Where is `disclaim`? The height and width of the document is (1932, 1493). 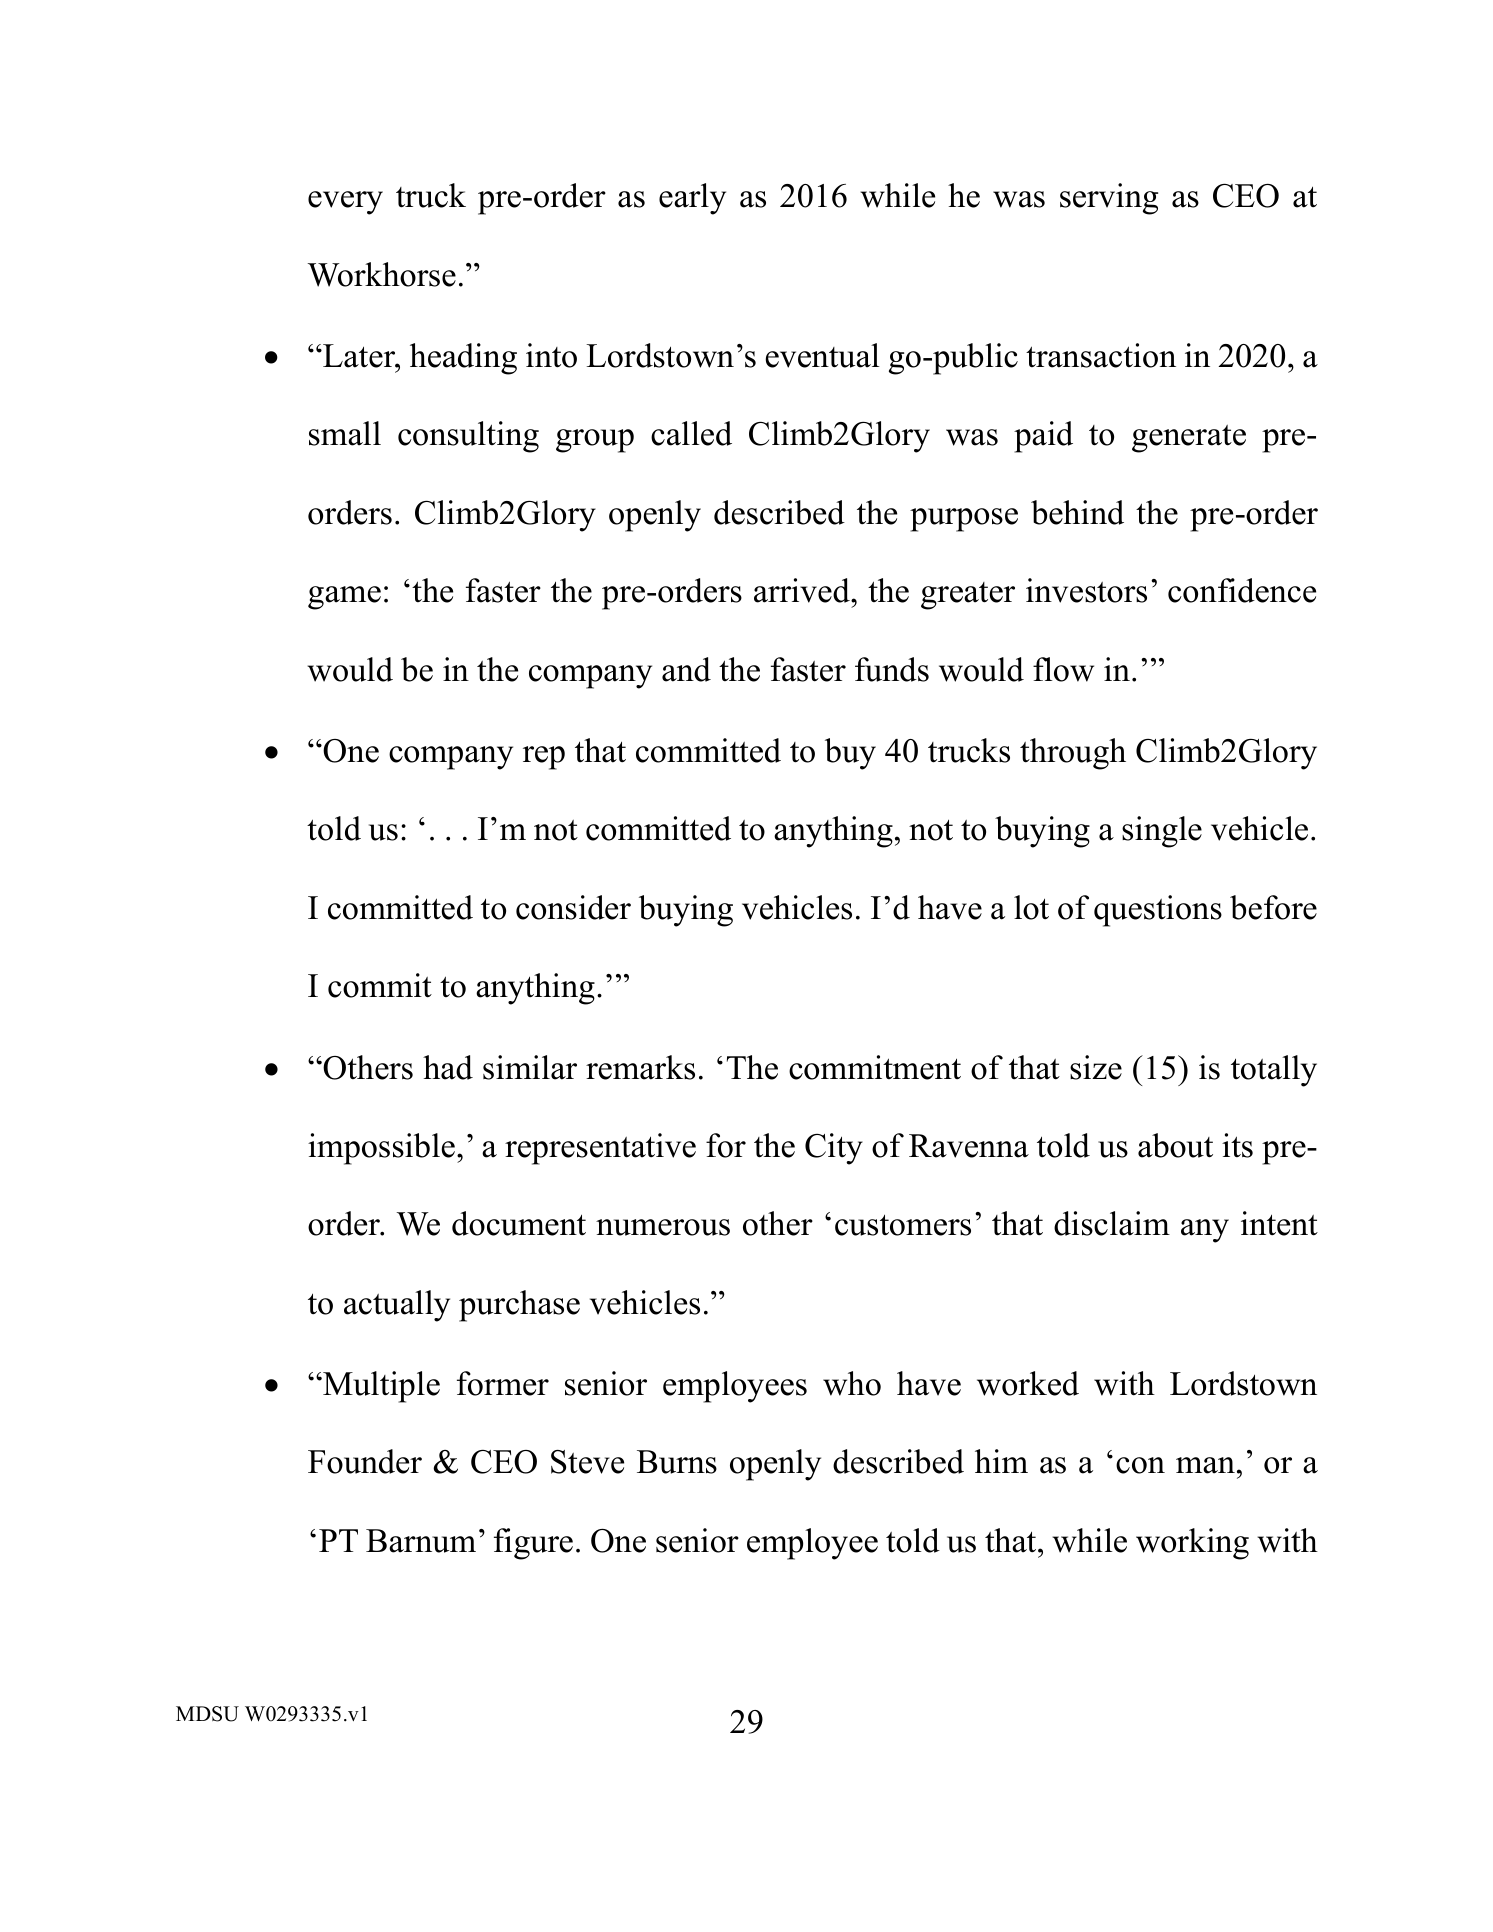
disclaim is located at coordinates (1112, 1223).
